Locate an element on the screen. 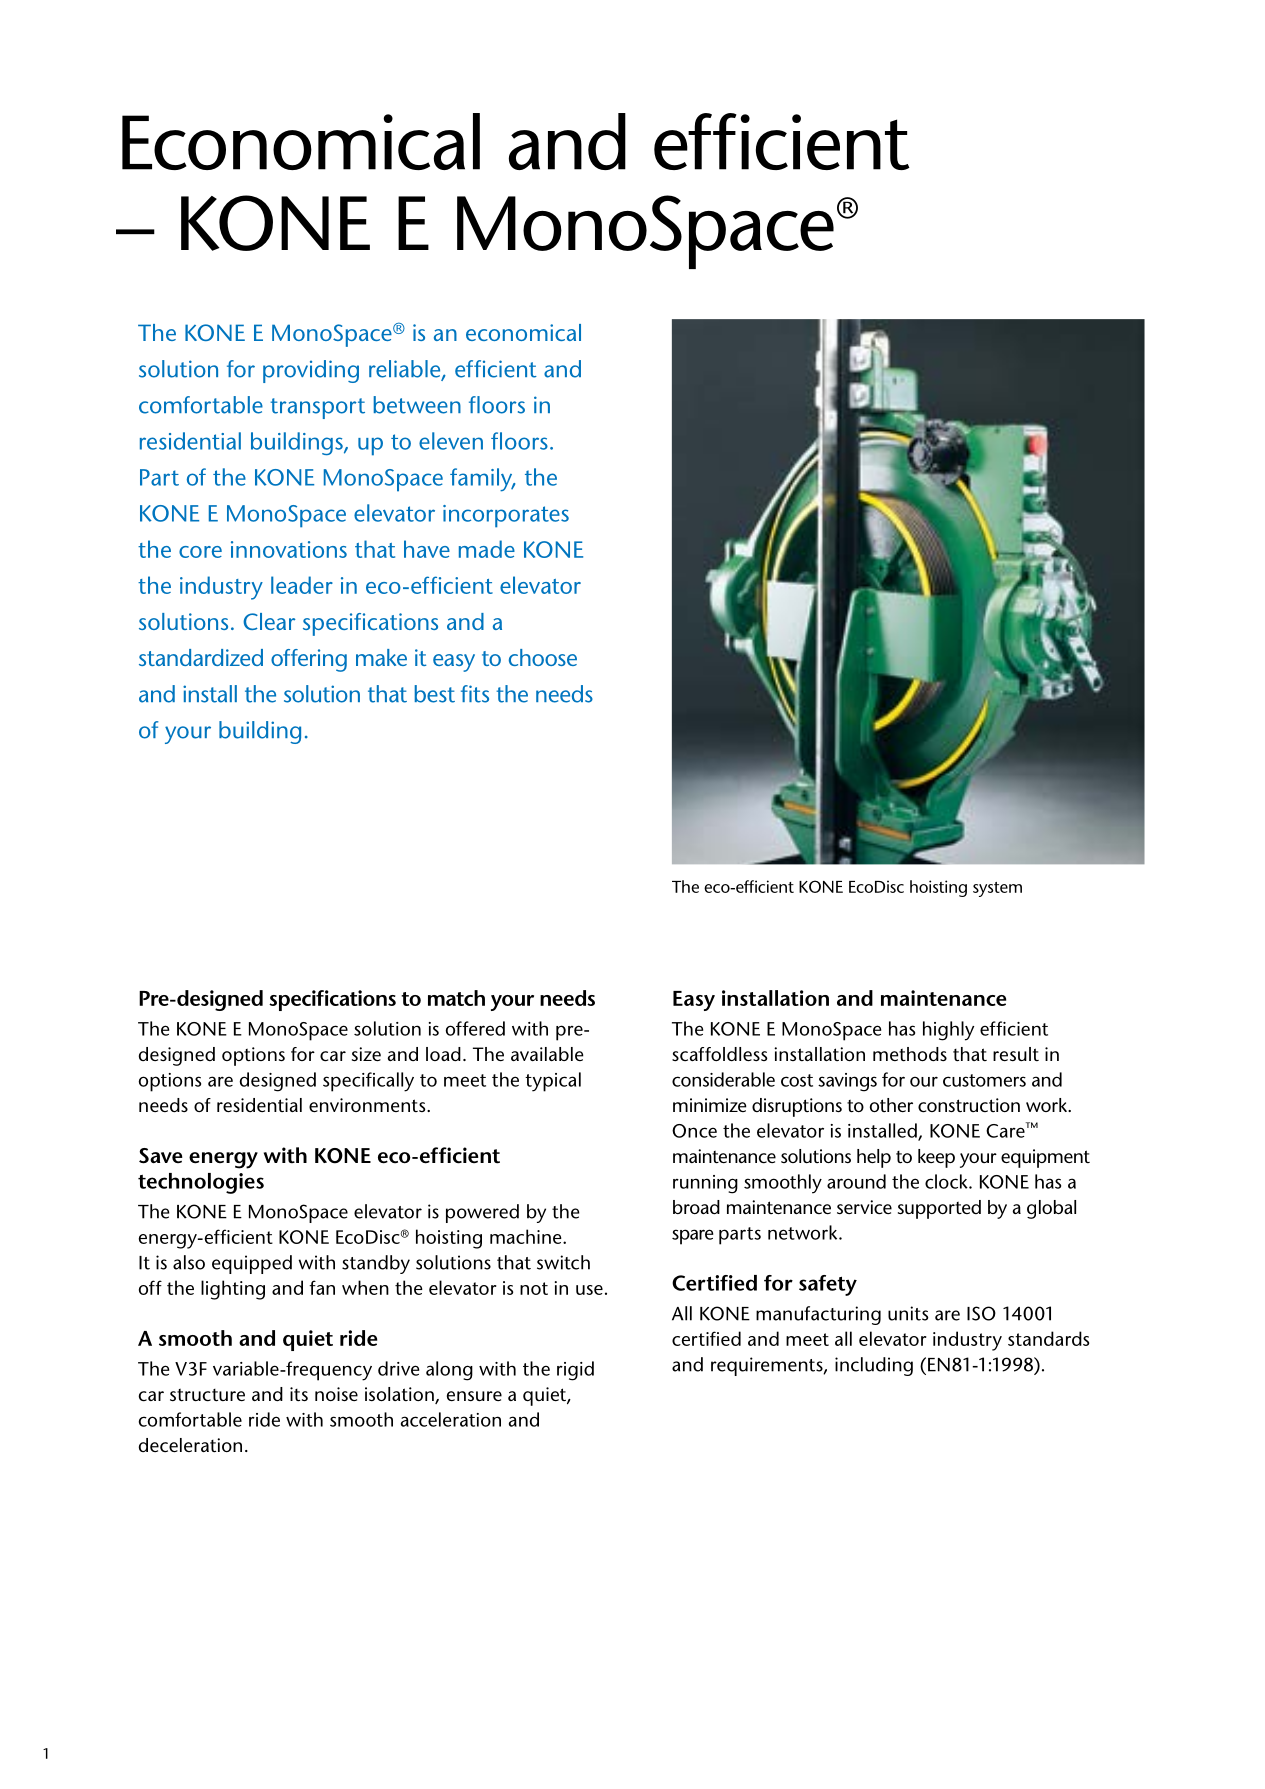  structure is located at coordinates (207, 1395).
